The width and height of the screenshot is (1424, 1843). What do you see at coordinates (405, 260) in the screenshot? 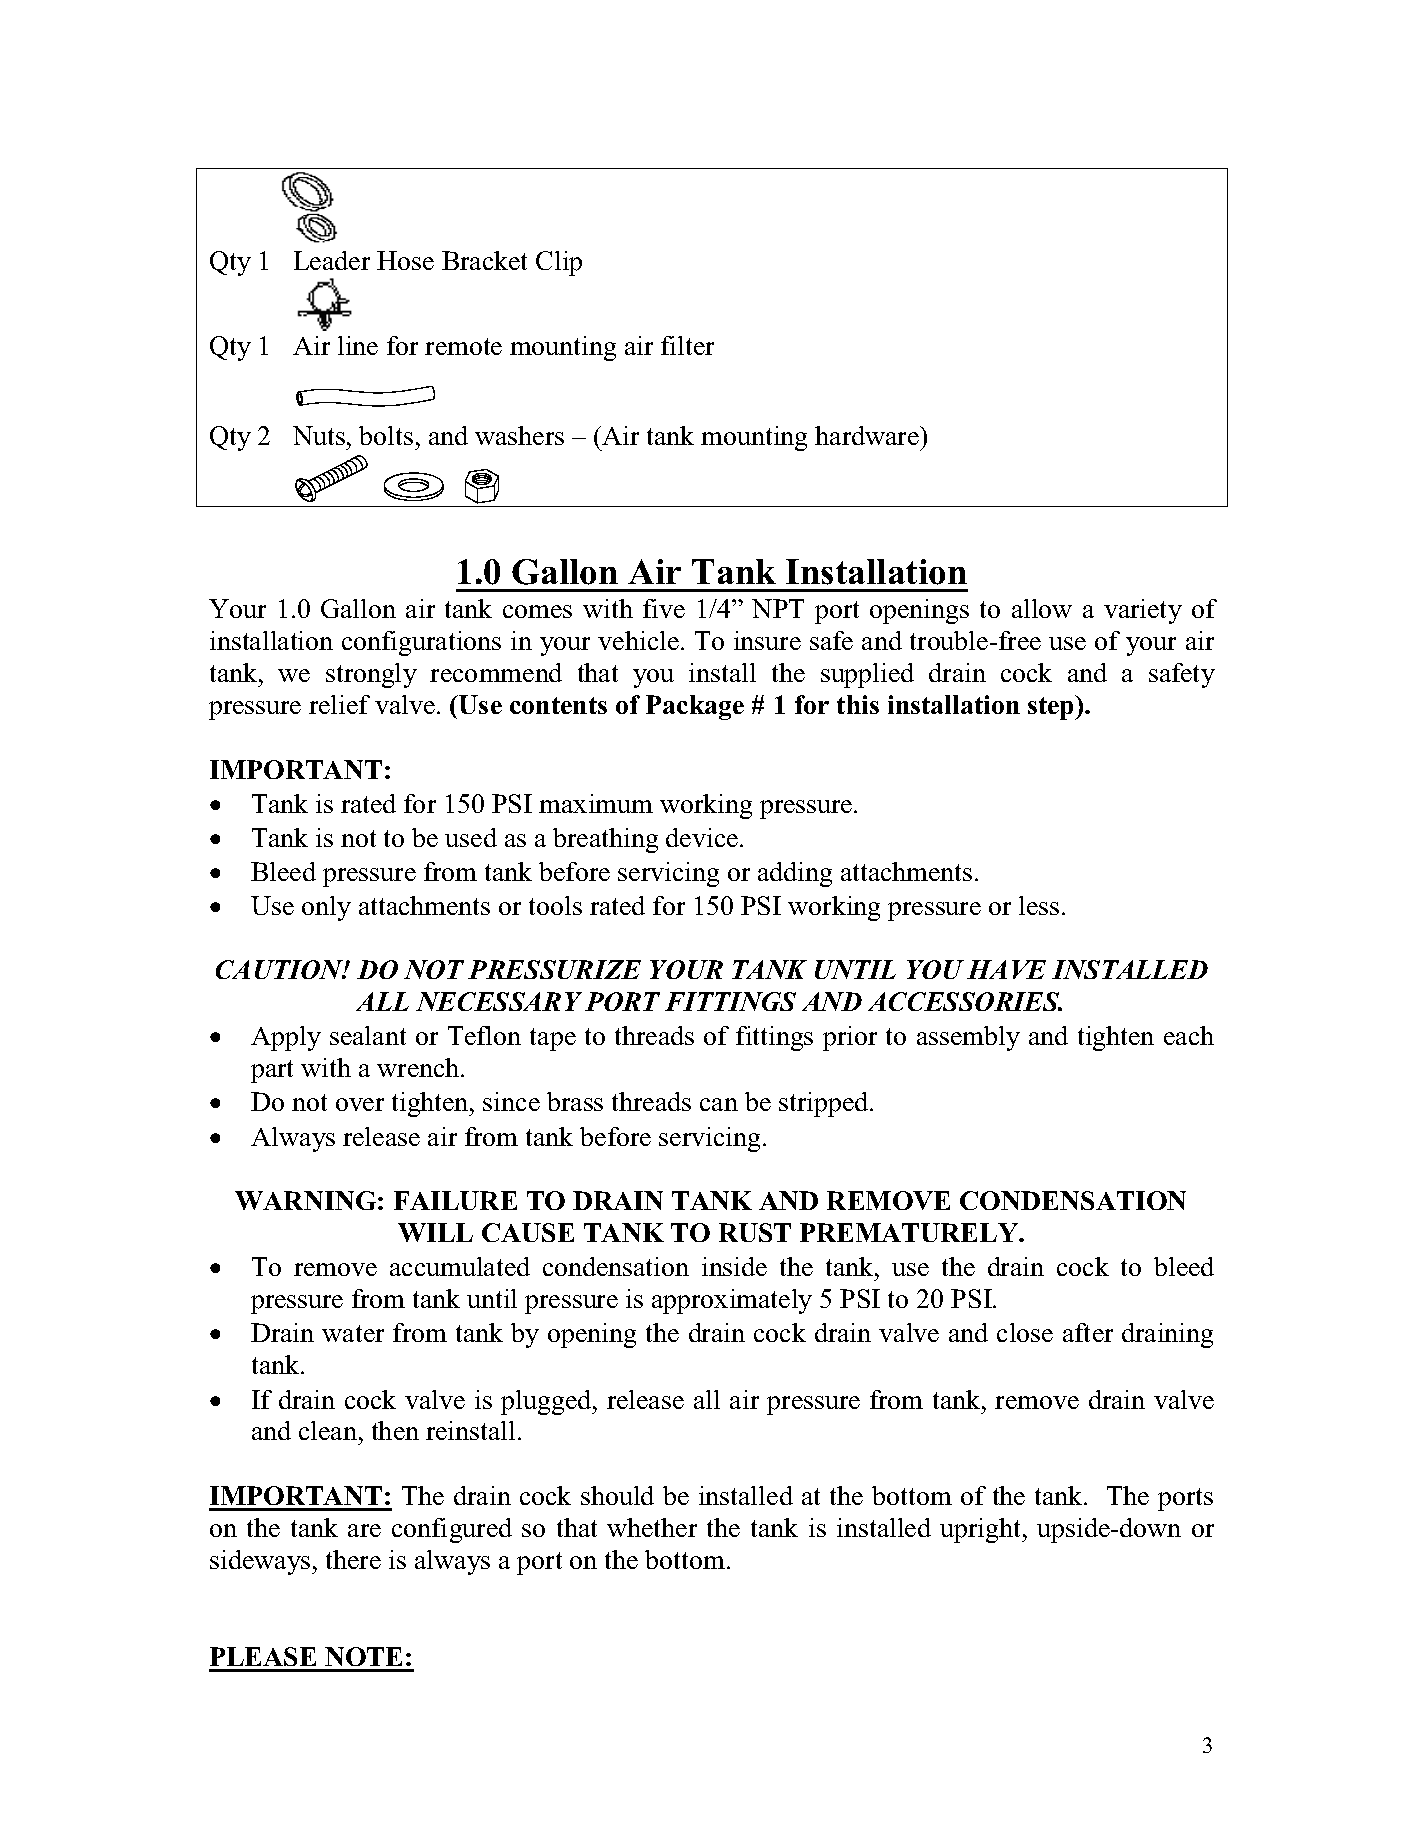
I see `Hose` at bounding box center [405, 260].
